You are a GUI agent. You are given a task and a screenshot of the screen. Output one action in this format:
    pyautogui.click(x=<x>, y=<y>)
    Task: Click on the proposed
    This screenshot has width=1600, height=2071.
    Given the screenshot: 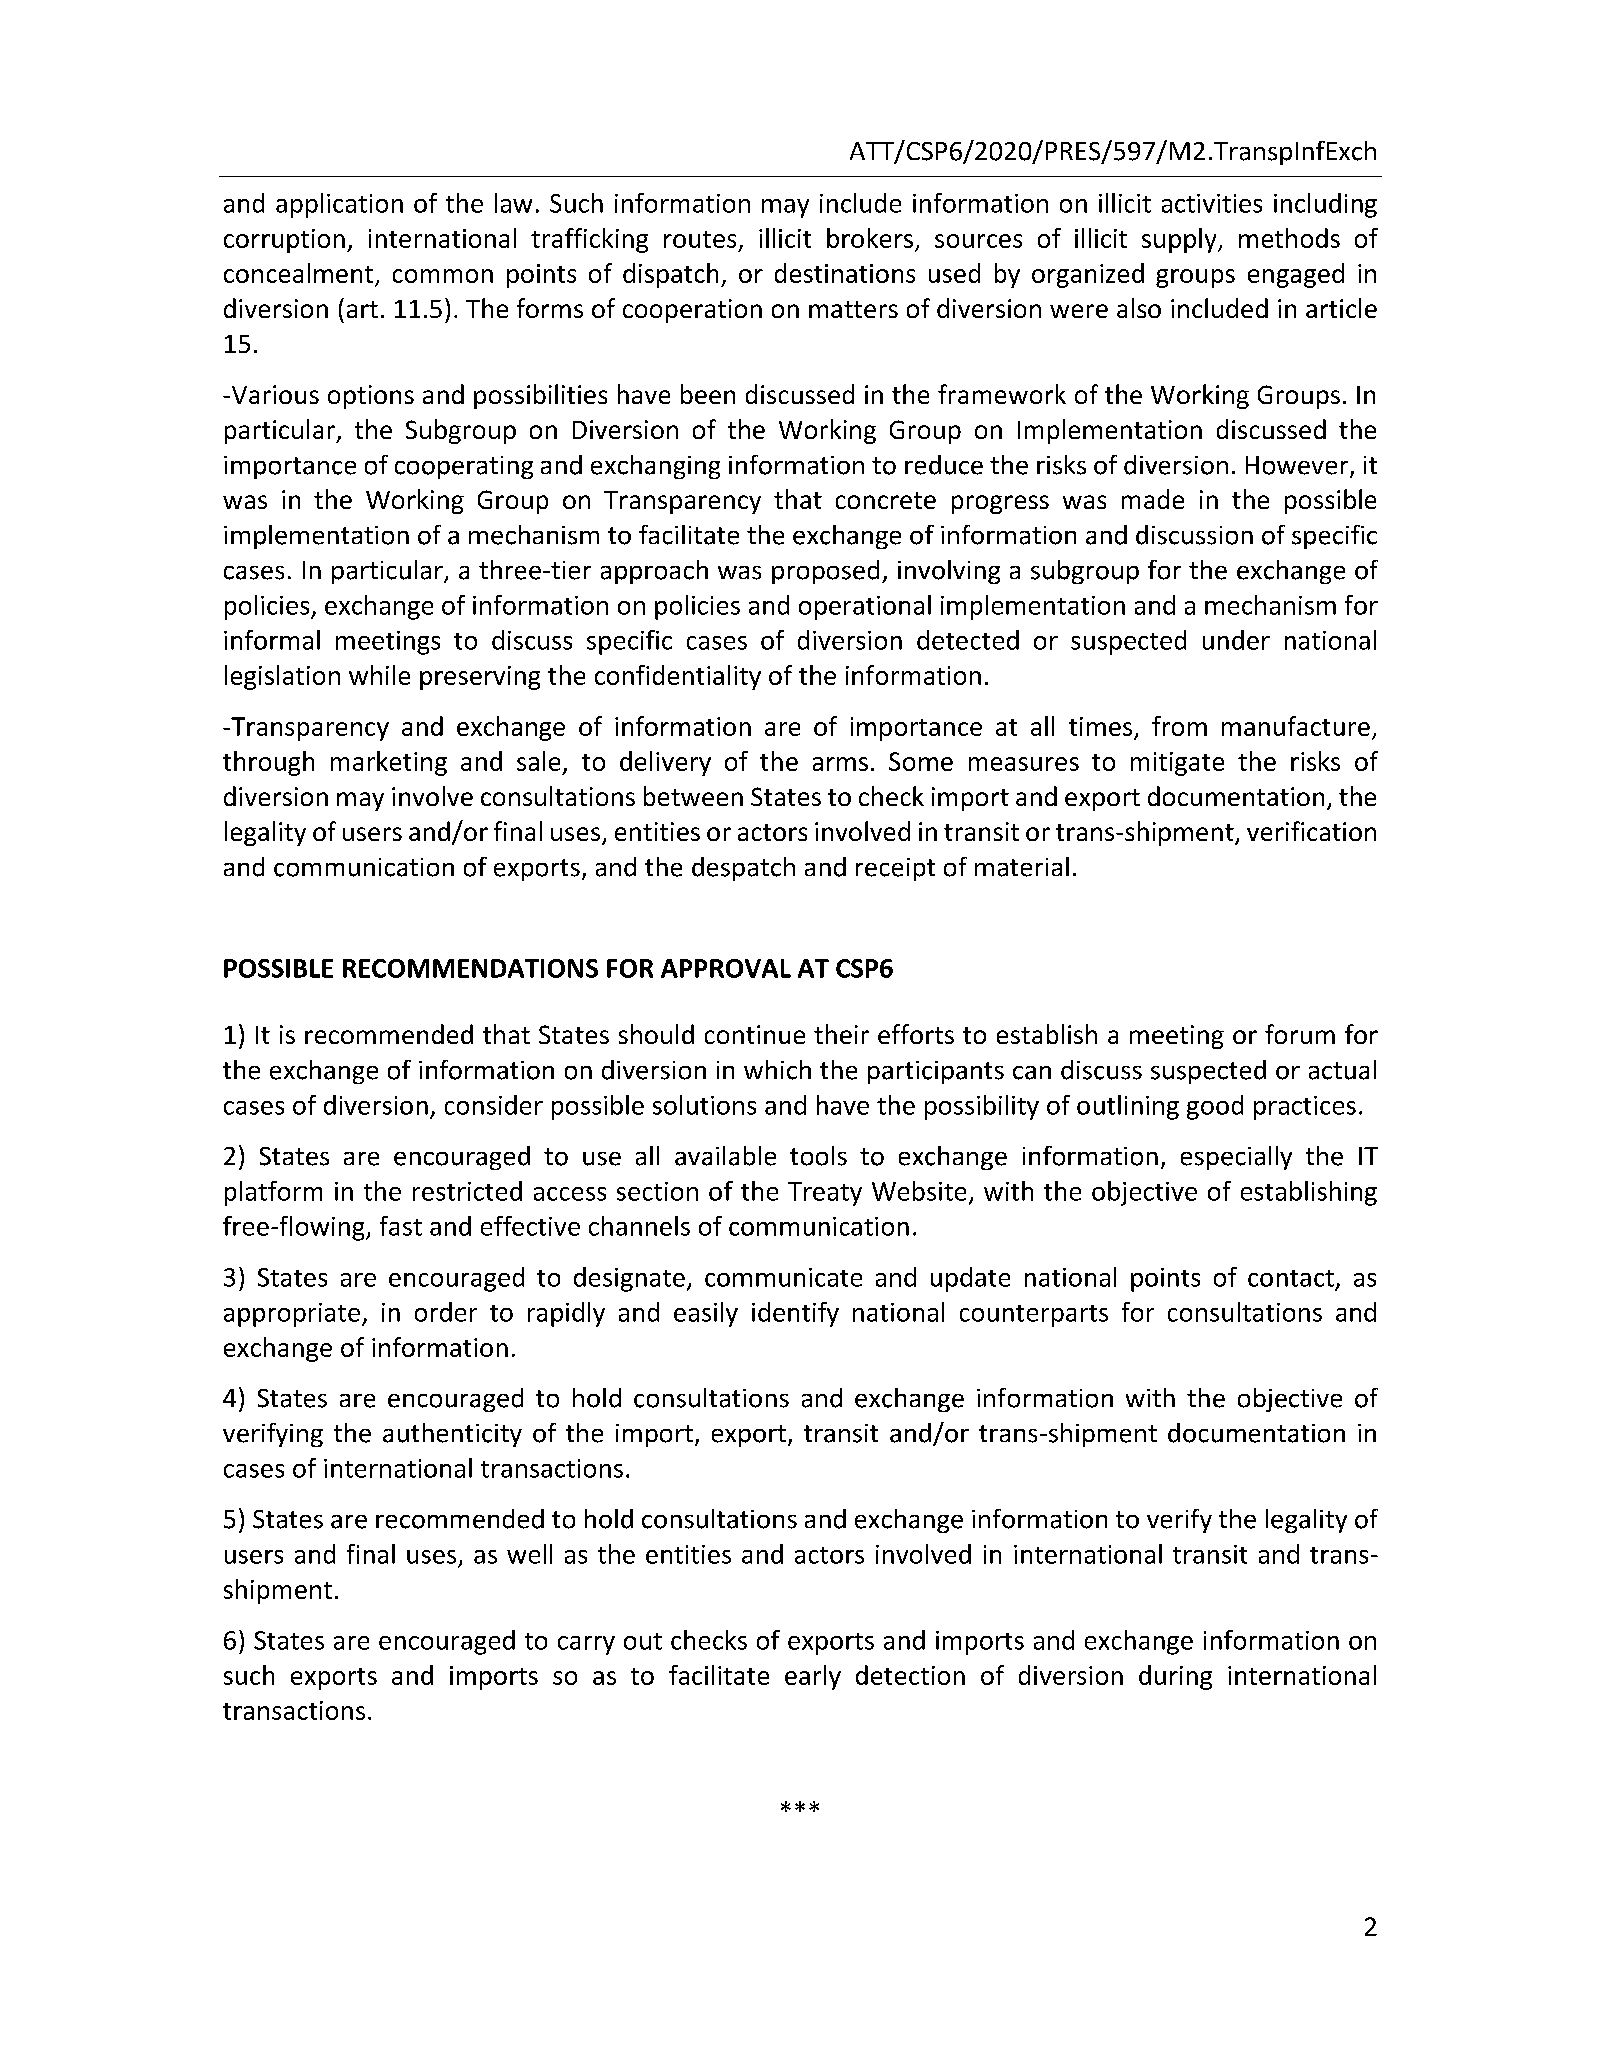 What is the action you would take?
    pyautogui.click(x=825, y=572)
